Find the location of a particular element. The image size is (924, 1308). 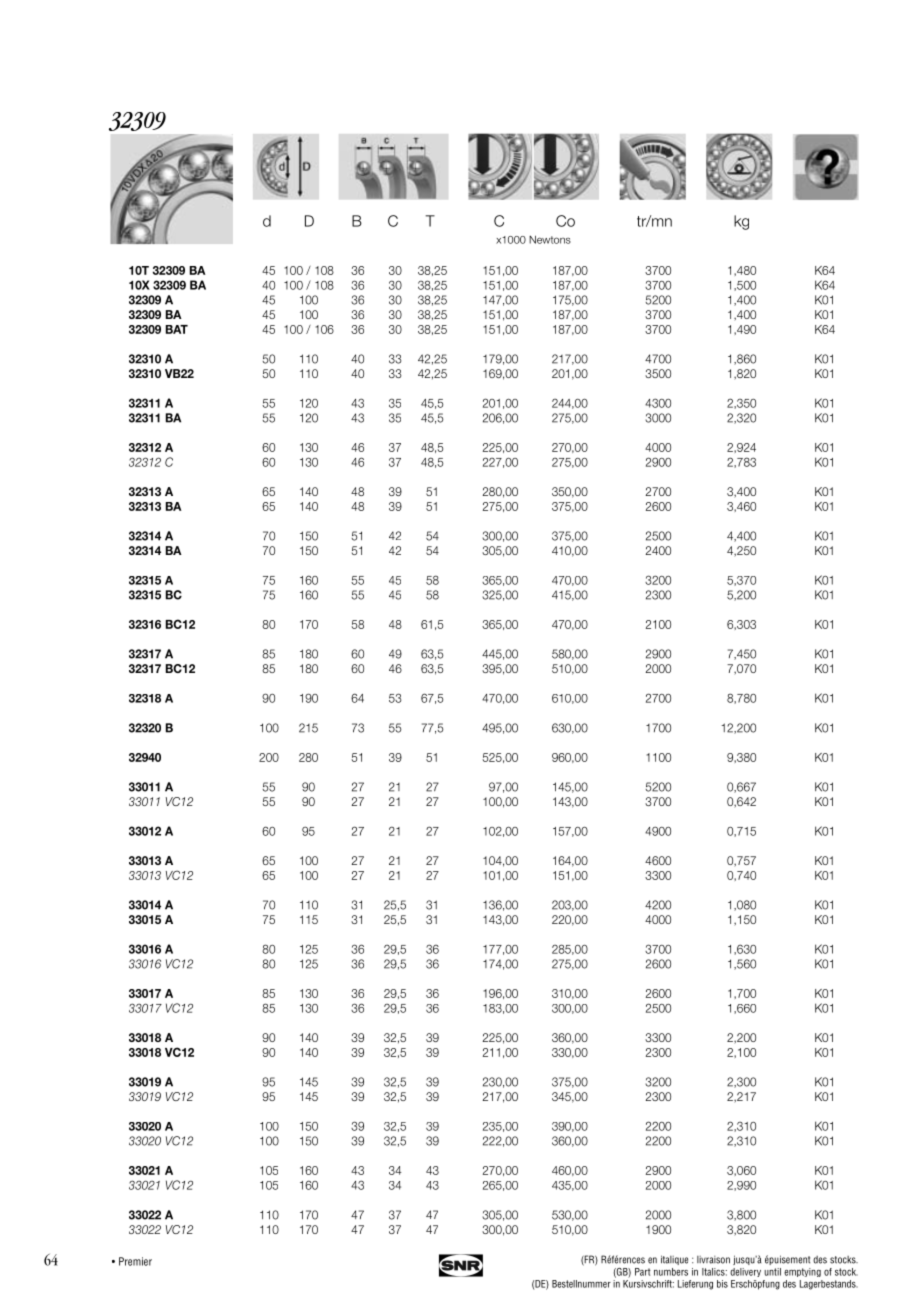

delivery is located at coordinates (745, 1272).
